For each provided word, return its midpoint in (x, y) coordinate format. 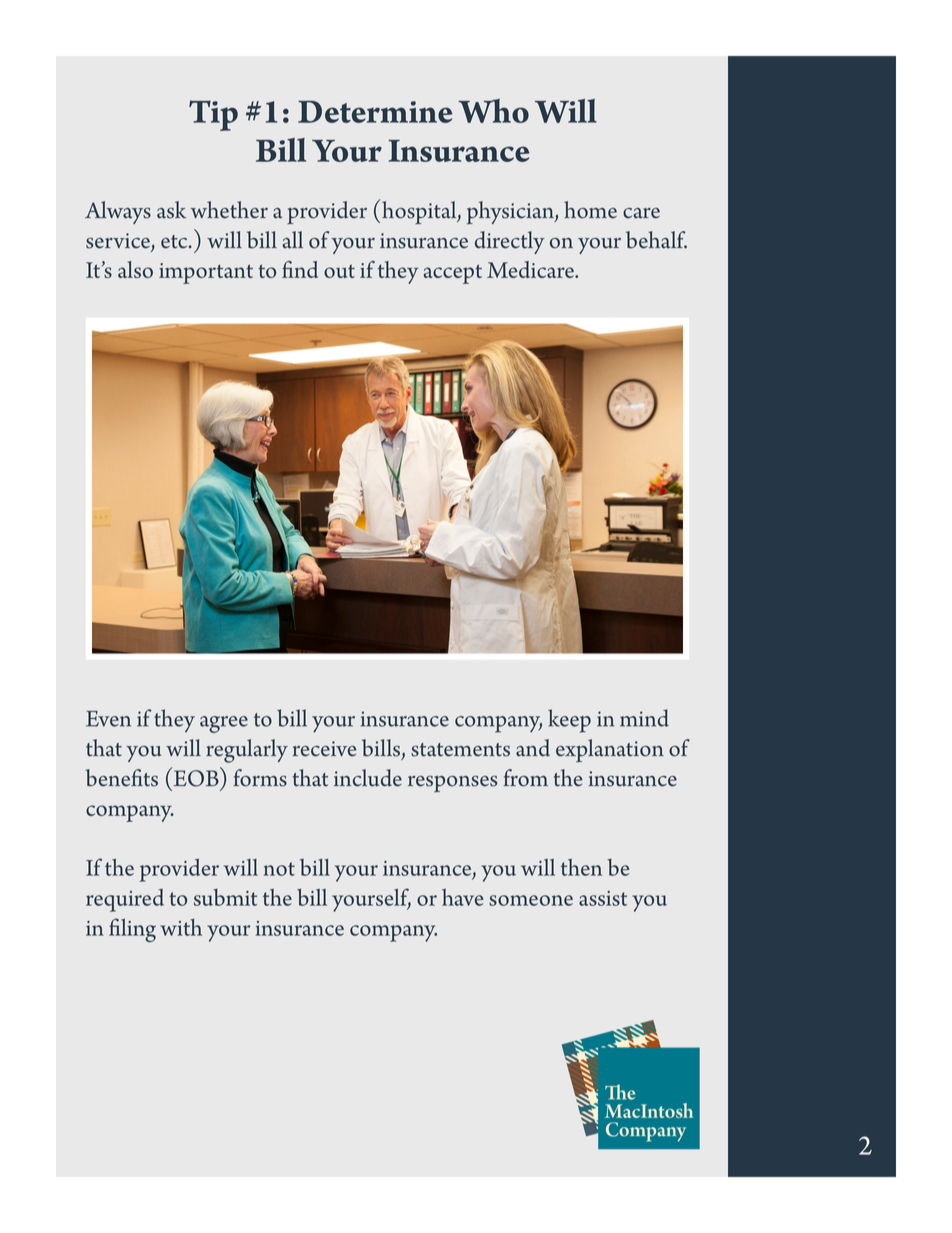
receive (324, 749)
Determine (375, 112)
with (181, 927)
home (590, 210)
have (463, 897)
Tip (213, 115)
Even (108, 719)
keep (569, 721)
